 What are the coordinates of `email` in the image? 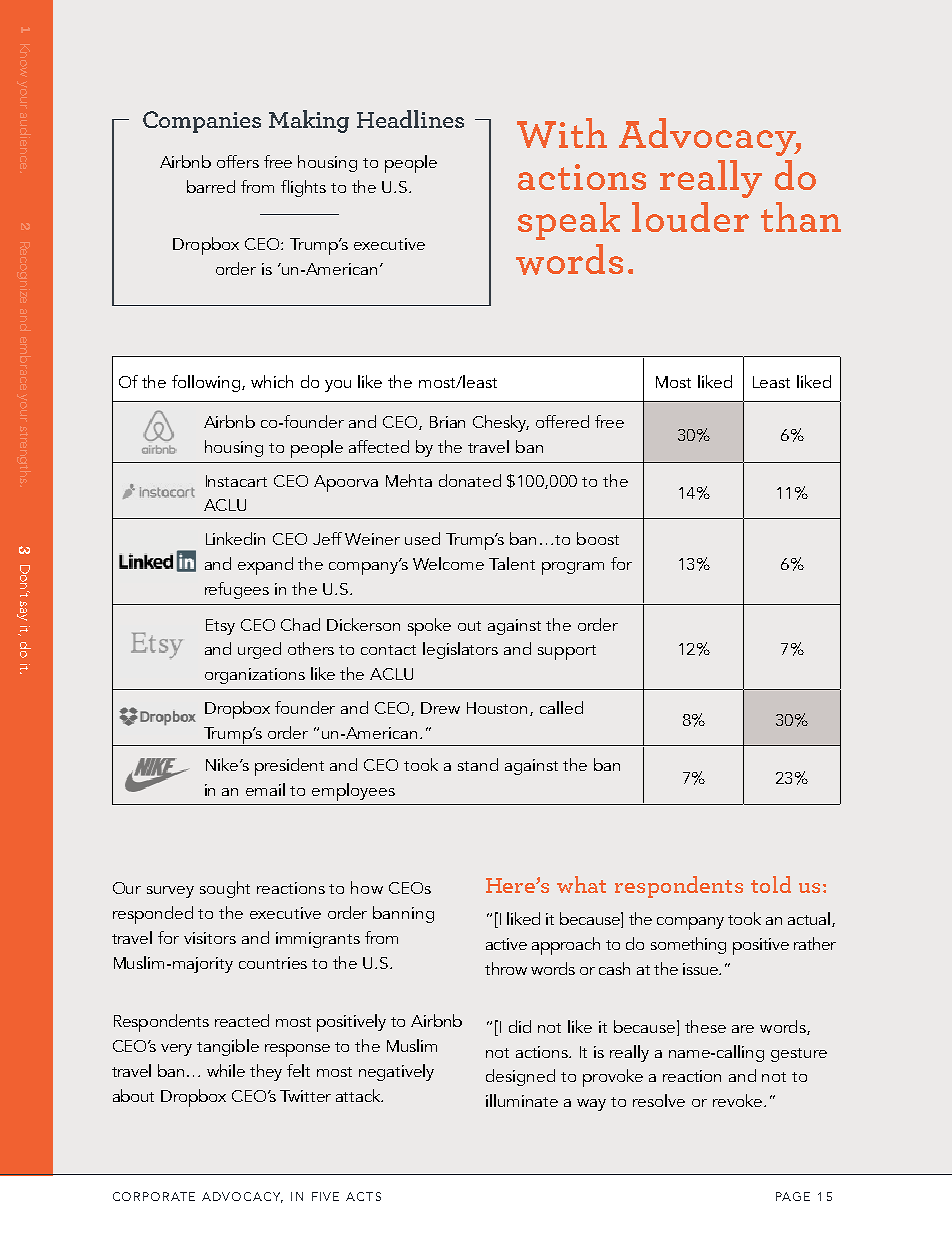 It's located at (265, 789).
